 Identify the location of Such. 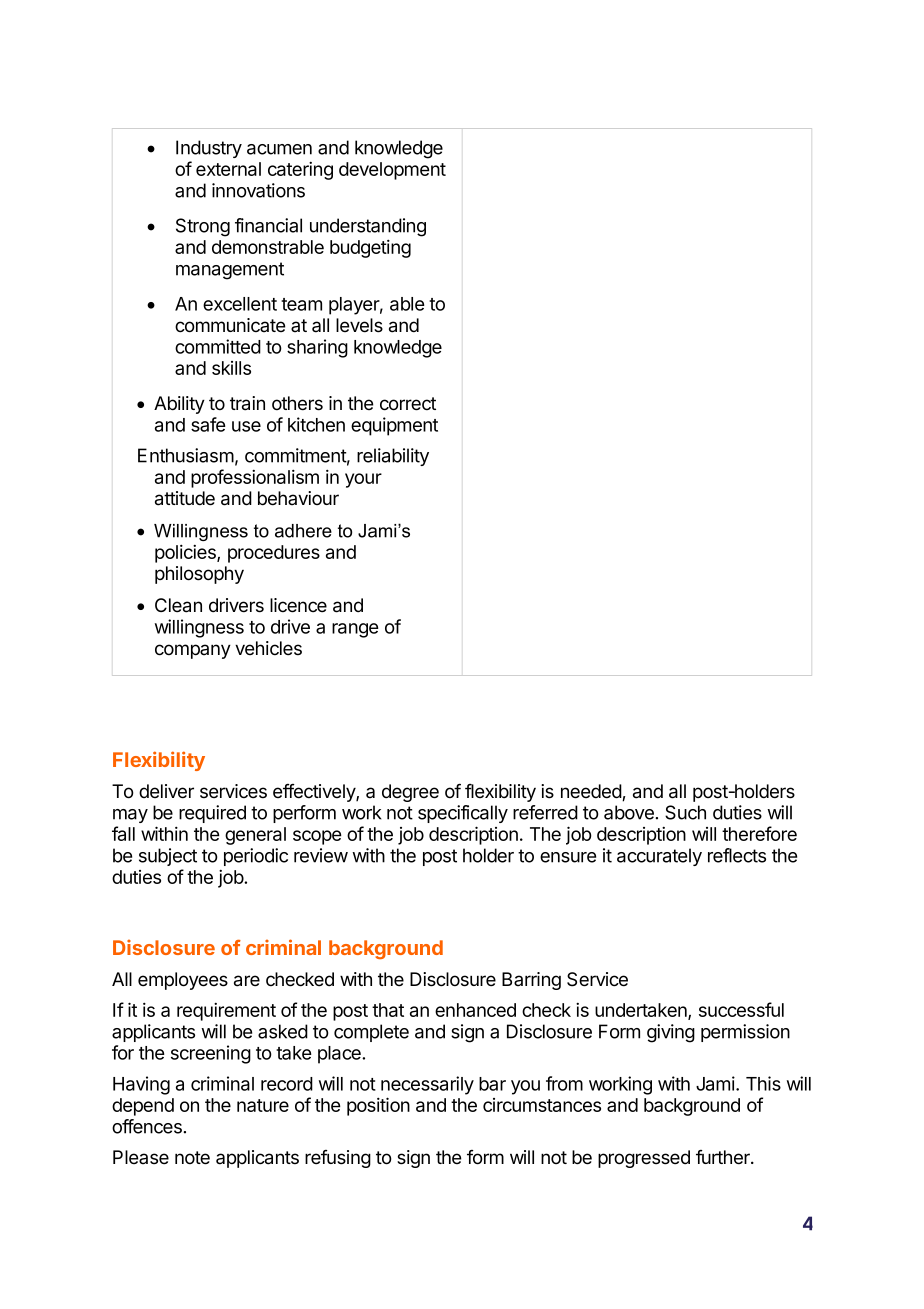
(685, 812).
